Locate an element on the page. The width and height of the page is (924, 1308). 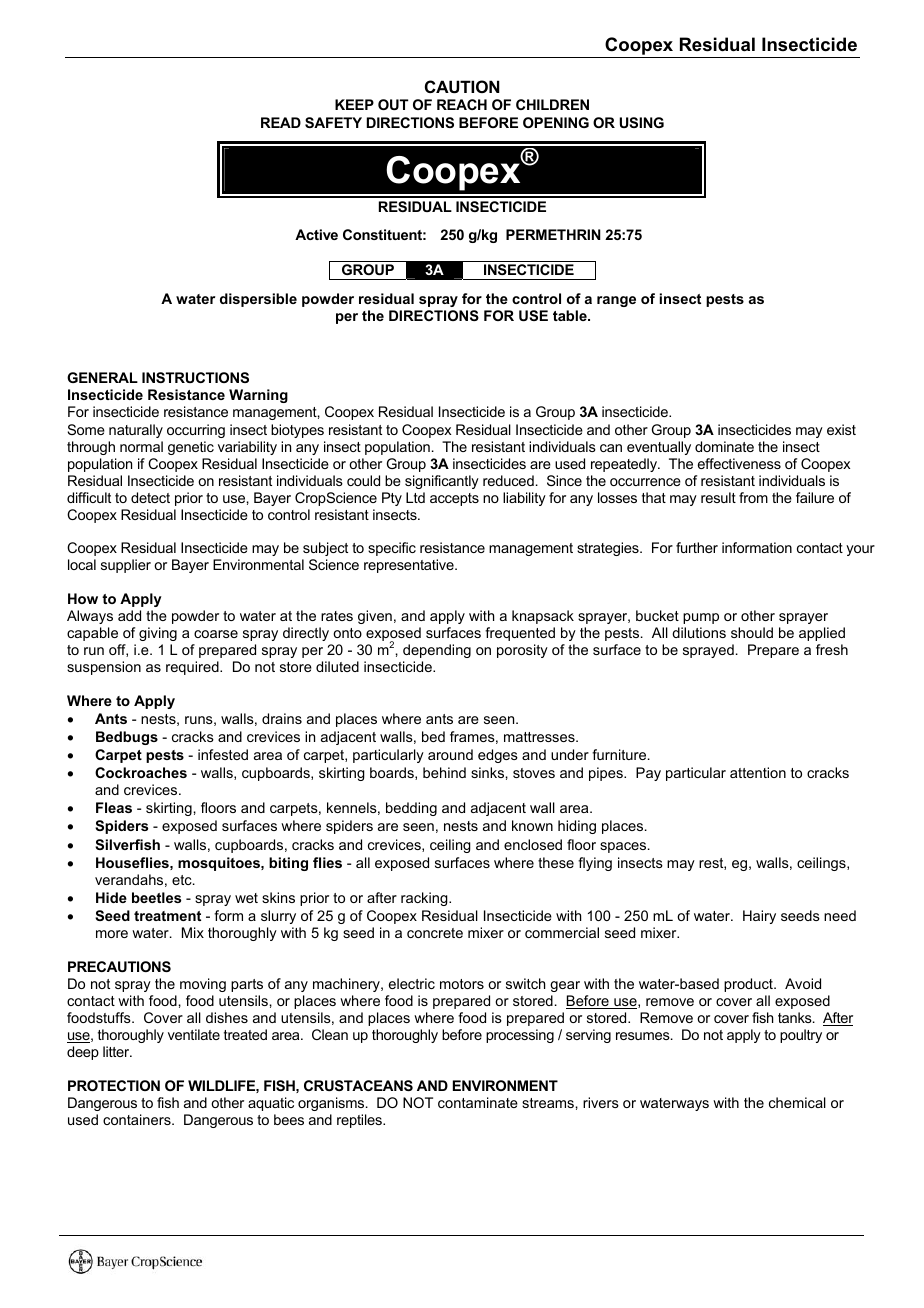
READ is located at coordinates (281, 122).
